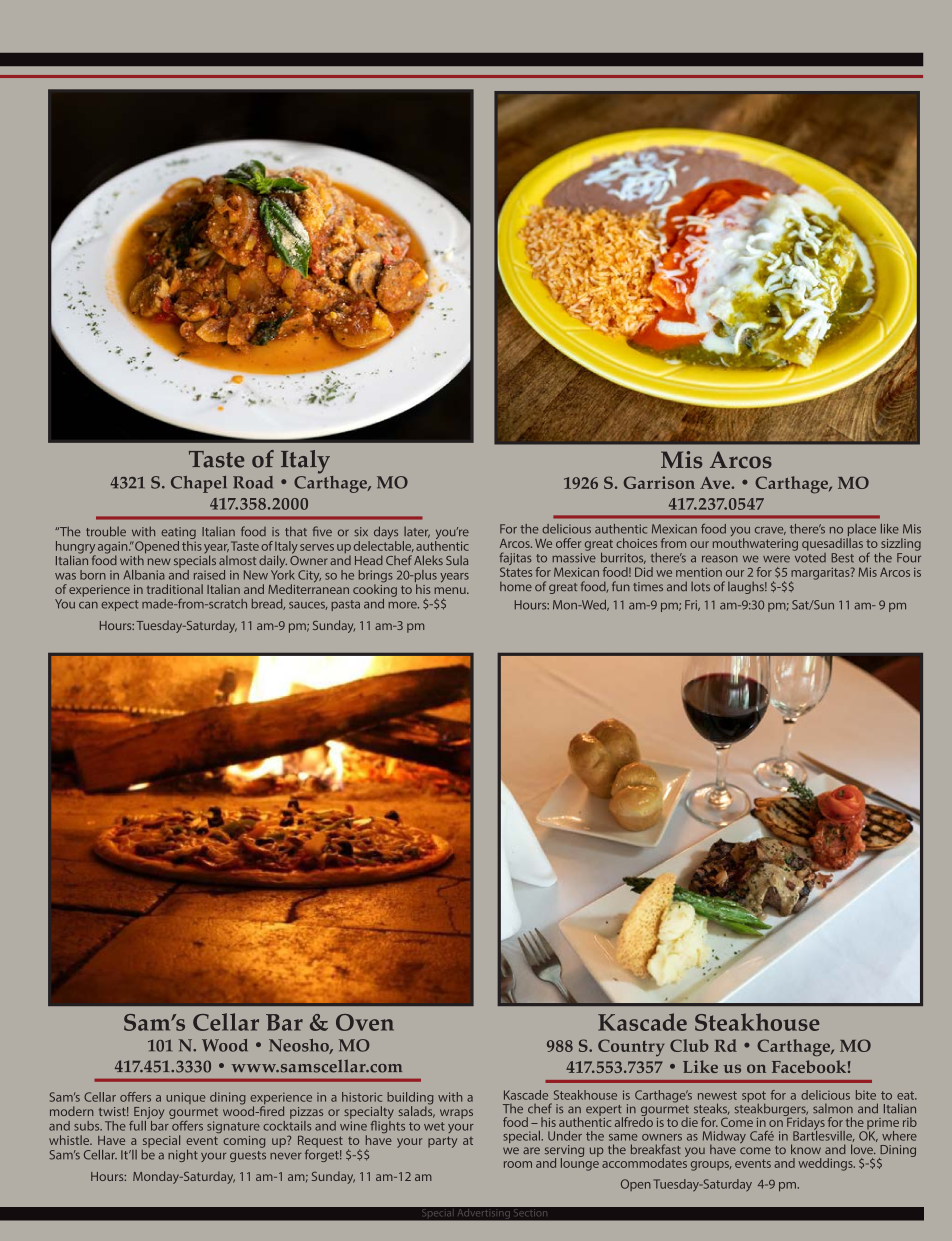  What do you see at coordinates (183, 1156) in the screenshot?
I see `night` at bounding box center [183, 1156].
